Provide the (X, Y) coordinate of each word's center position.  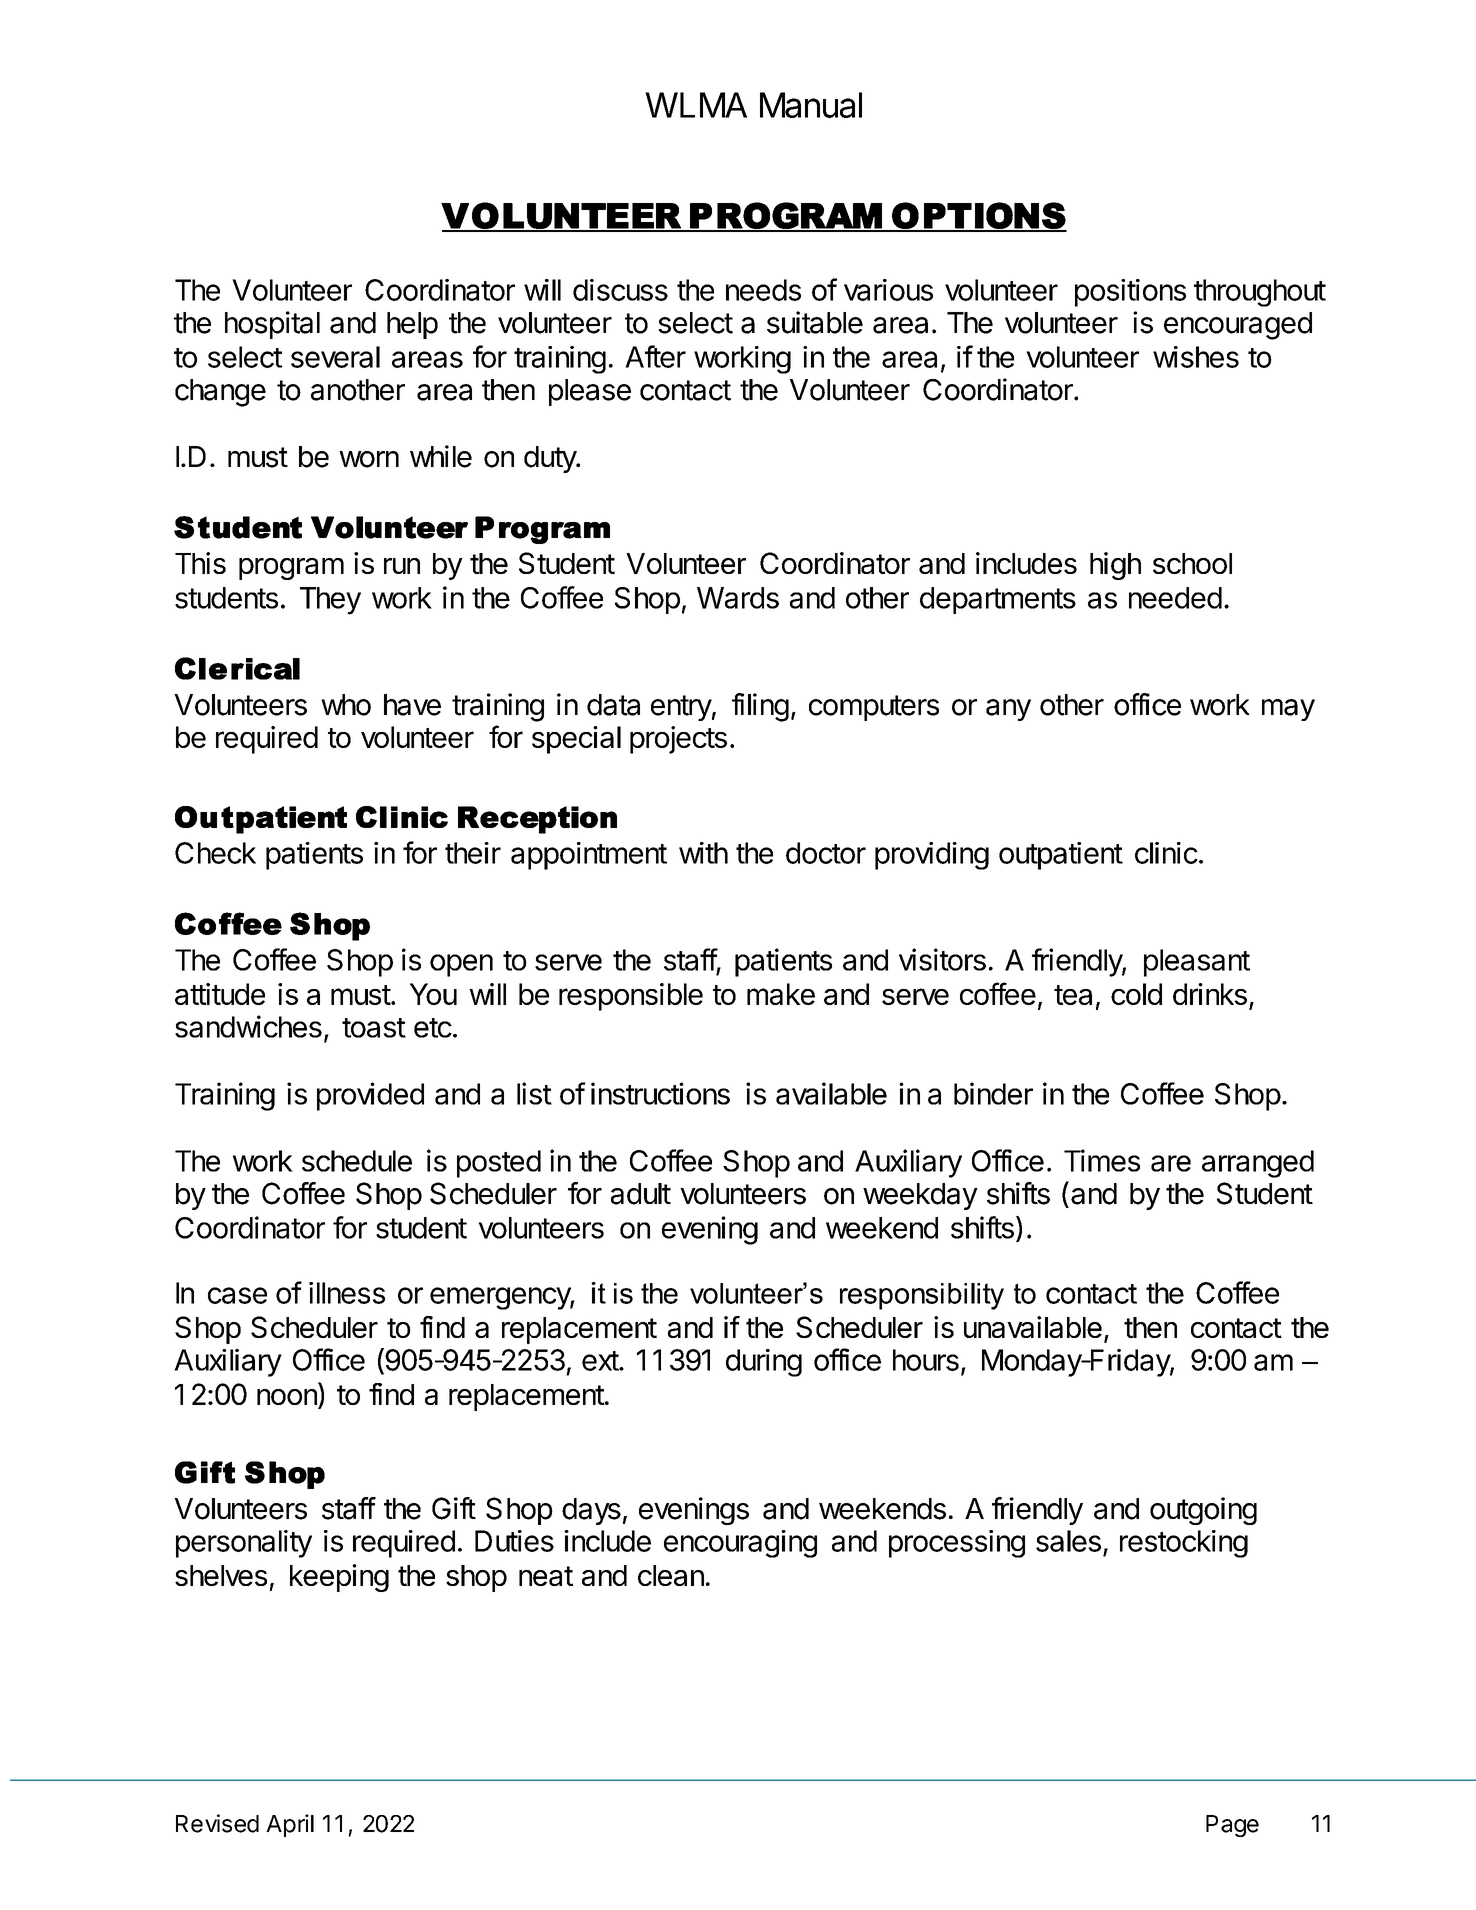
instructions (660, 1093)
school (1192, 563)
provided (370, 1096)
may (1288, 710)
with (703, 853)
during (764, 1363)
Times (1102, 1160)
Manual (811, 105)
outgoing (1203, 1511)
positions (1130, 293)
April (290, 1825)
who (346, 705)
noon (288, 1398)
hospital (272, 325)
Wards (738, 598)
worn (369, 459)
